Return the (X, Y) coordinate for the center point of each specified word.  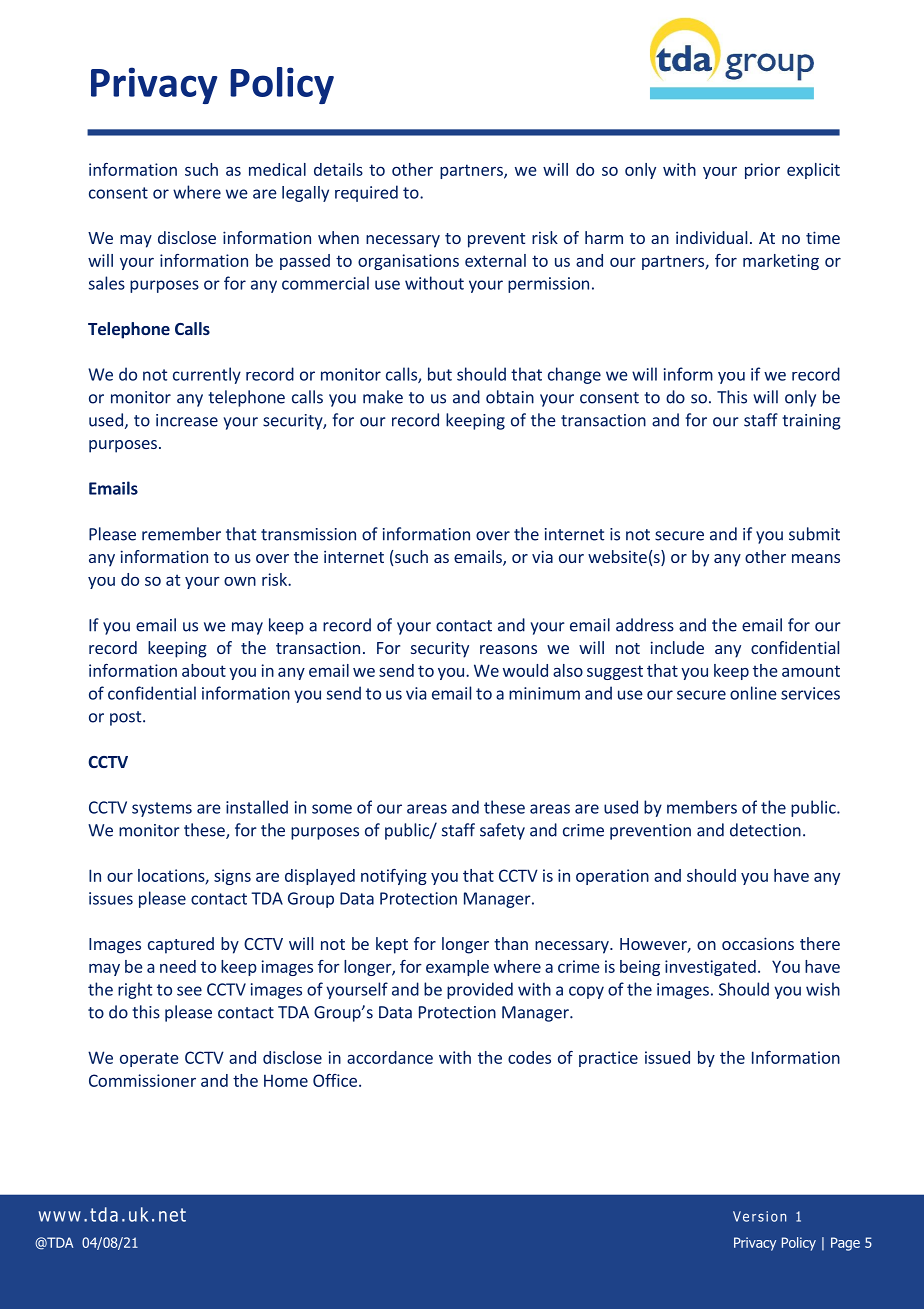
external (495, 260)
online (753, 693)
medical (277, 169)
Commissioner (142, 1080)
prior (762, 171)
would (525, 670)
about (204, 670)
